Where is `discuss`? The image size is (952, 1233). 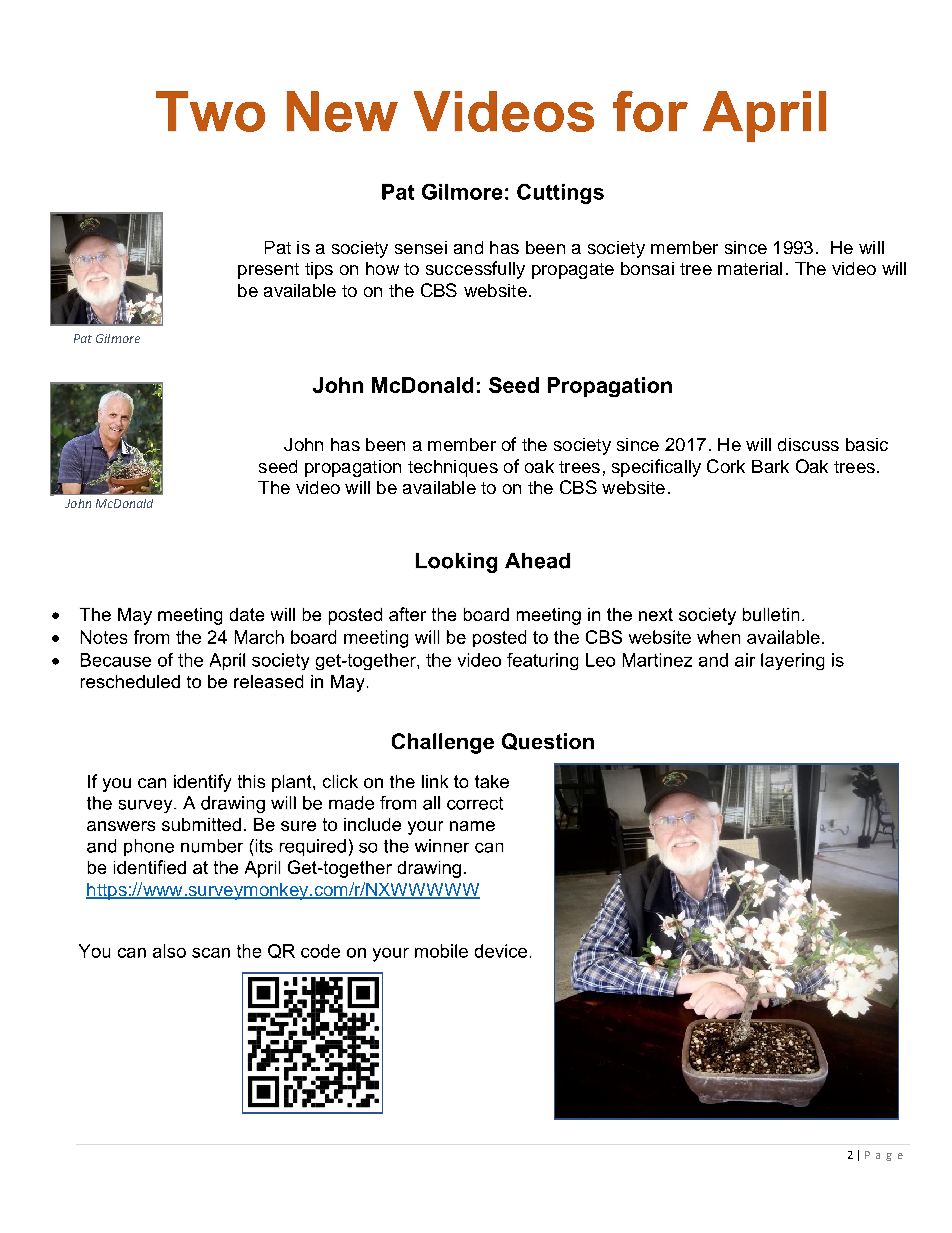 discuss is located at coordinates (808, 444).
